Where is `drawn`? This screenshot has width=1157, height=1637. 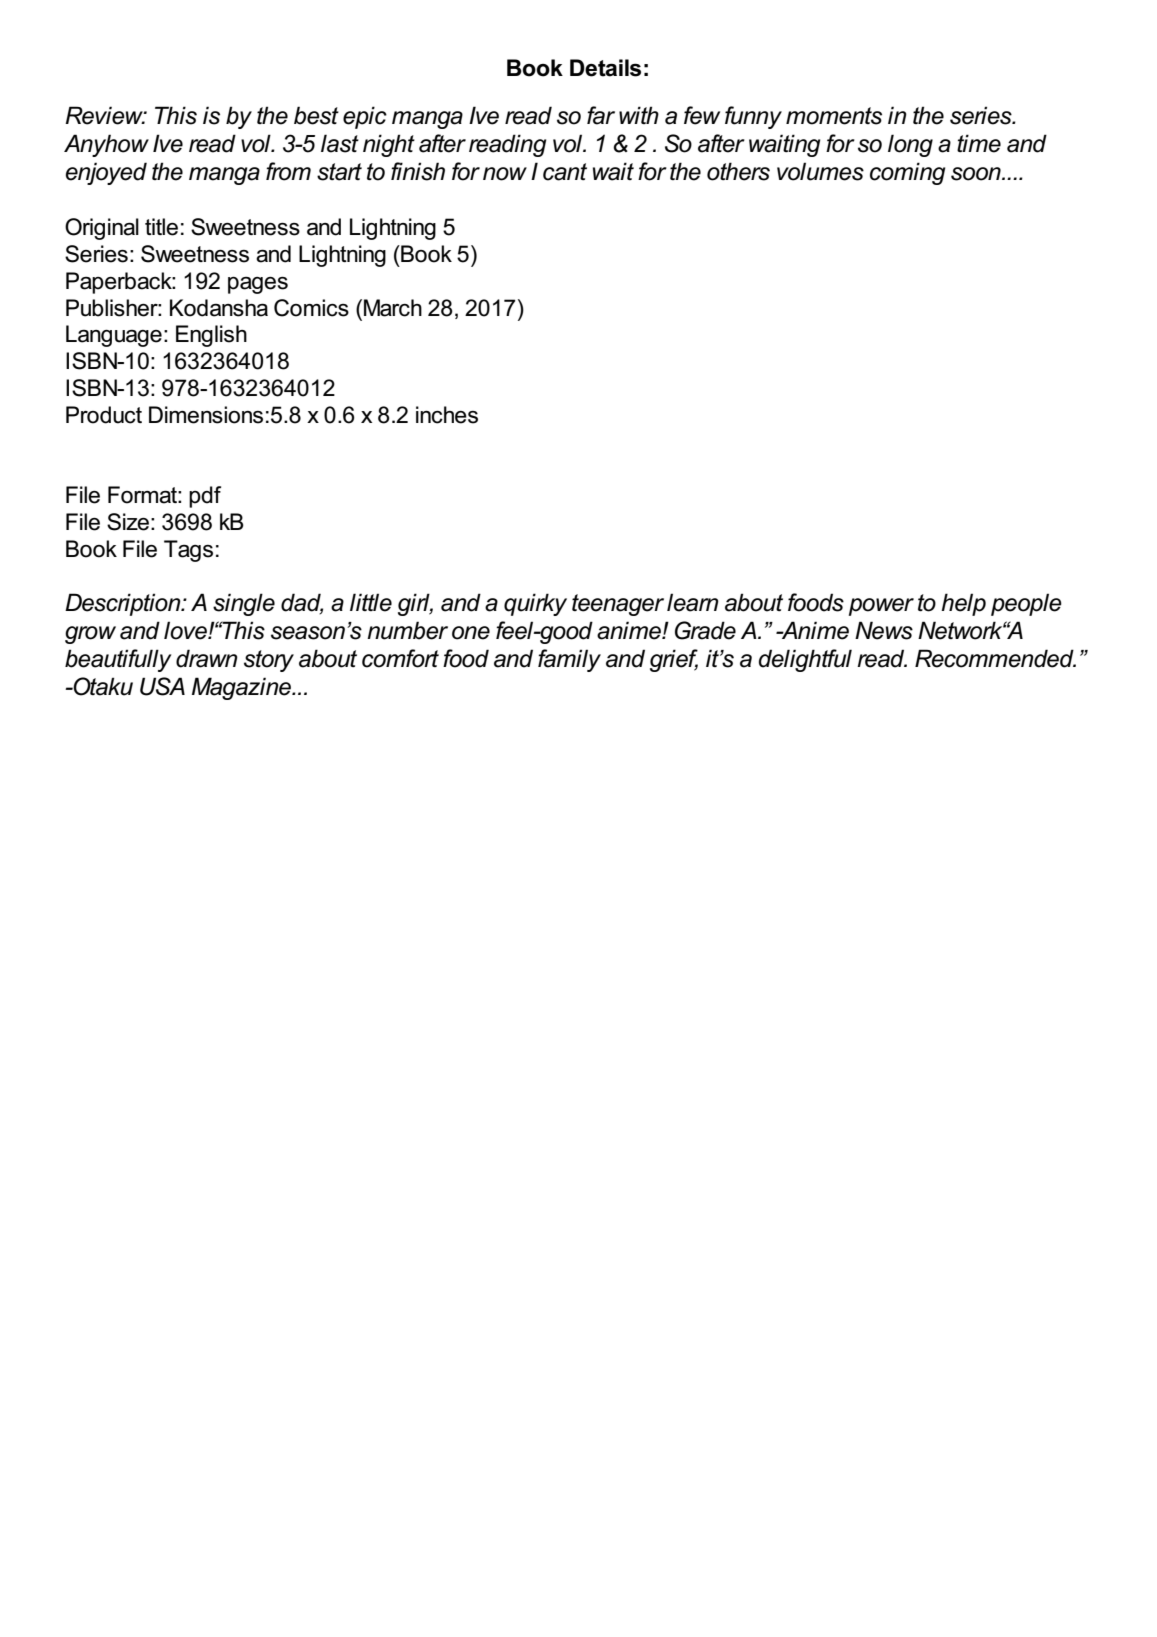 drawn is located at coordinates (207, 658).
